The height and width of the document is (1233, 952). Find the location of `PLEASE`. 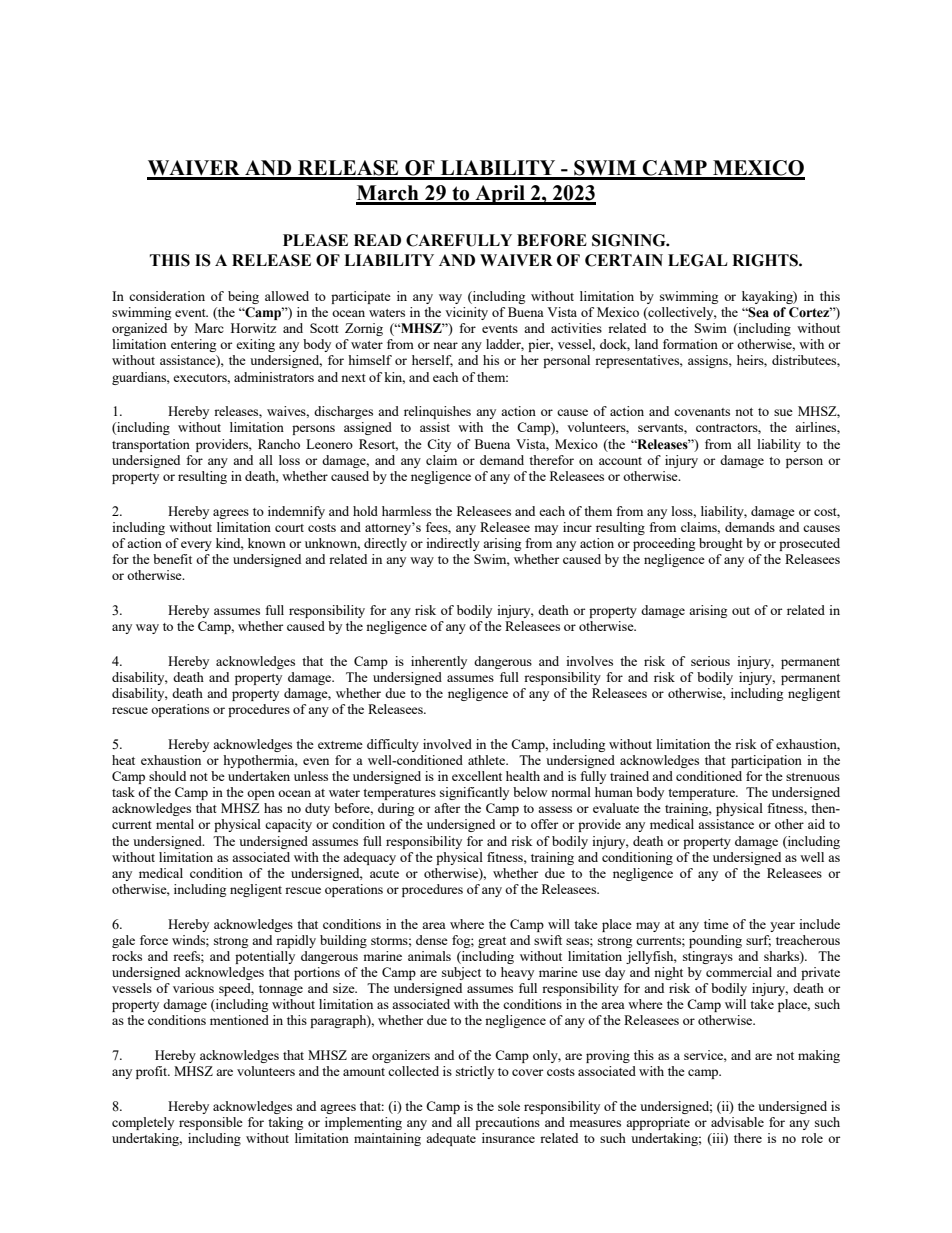

PLEASE is located at coordinates (315, 240).
